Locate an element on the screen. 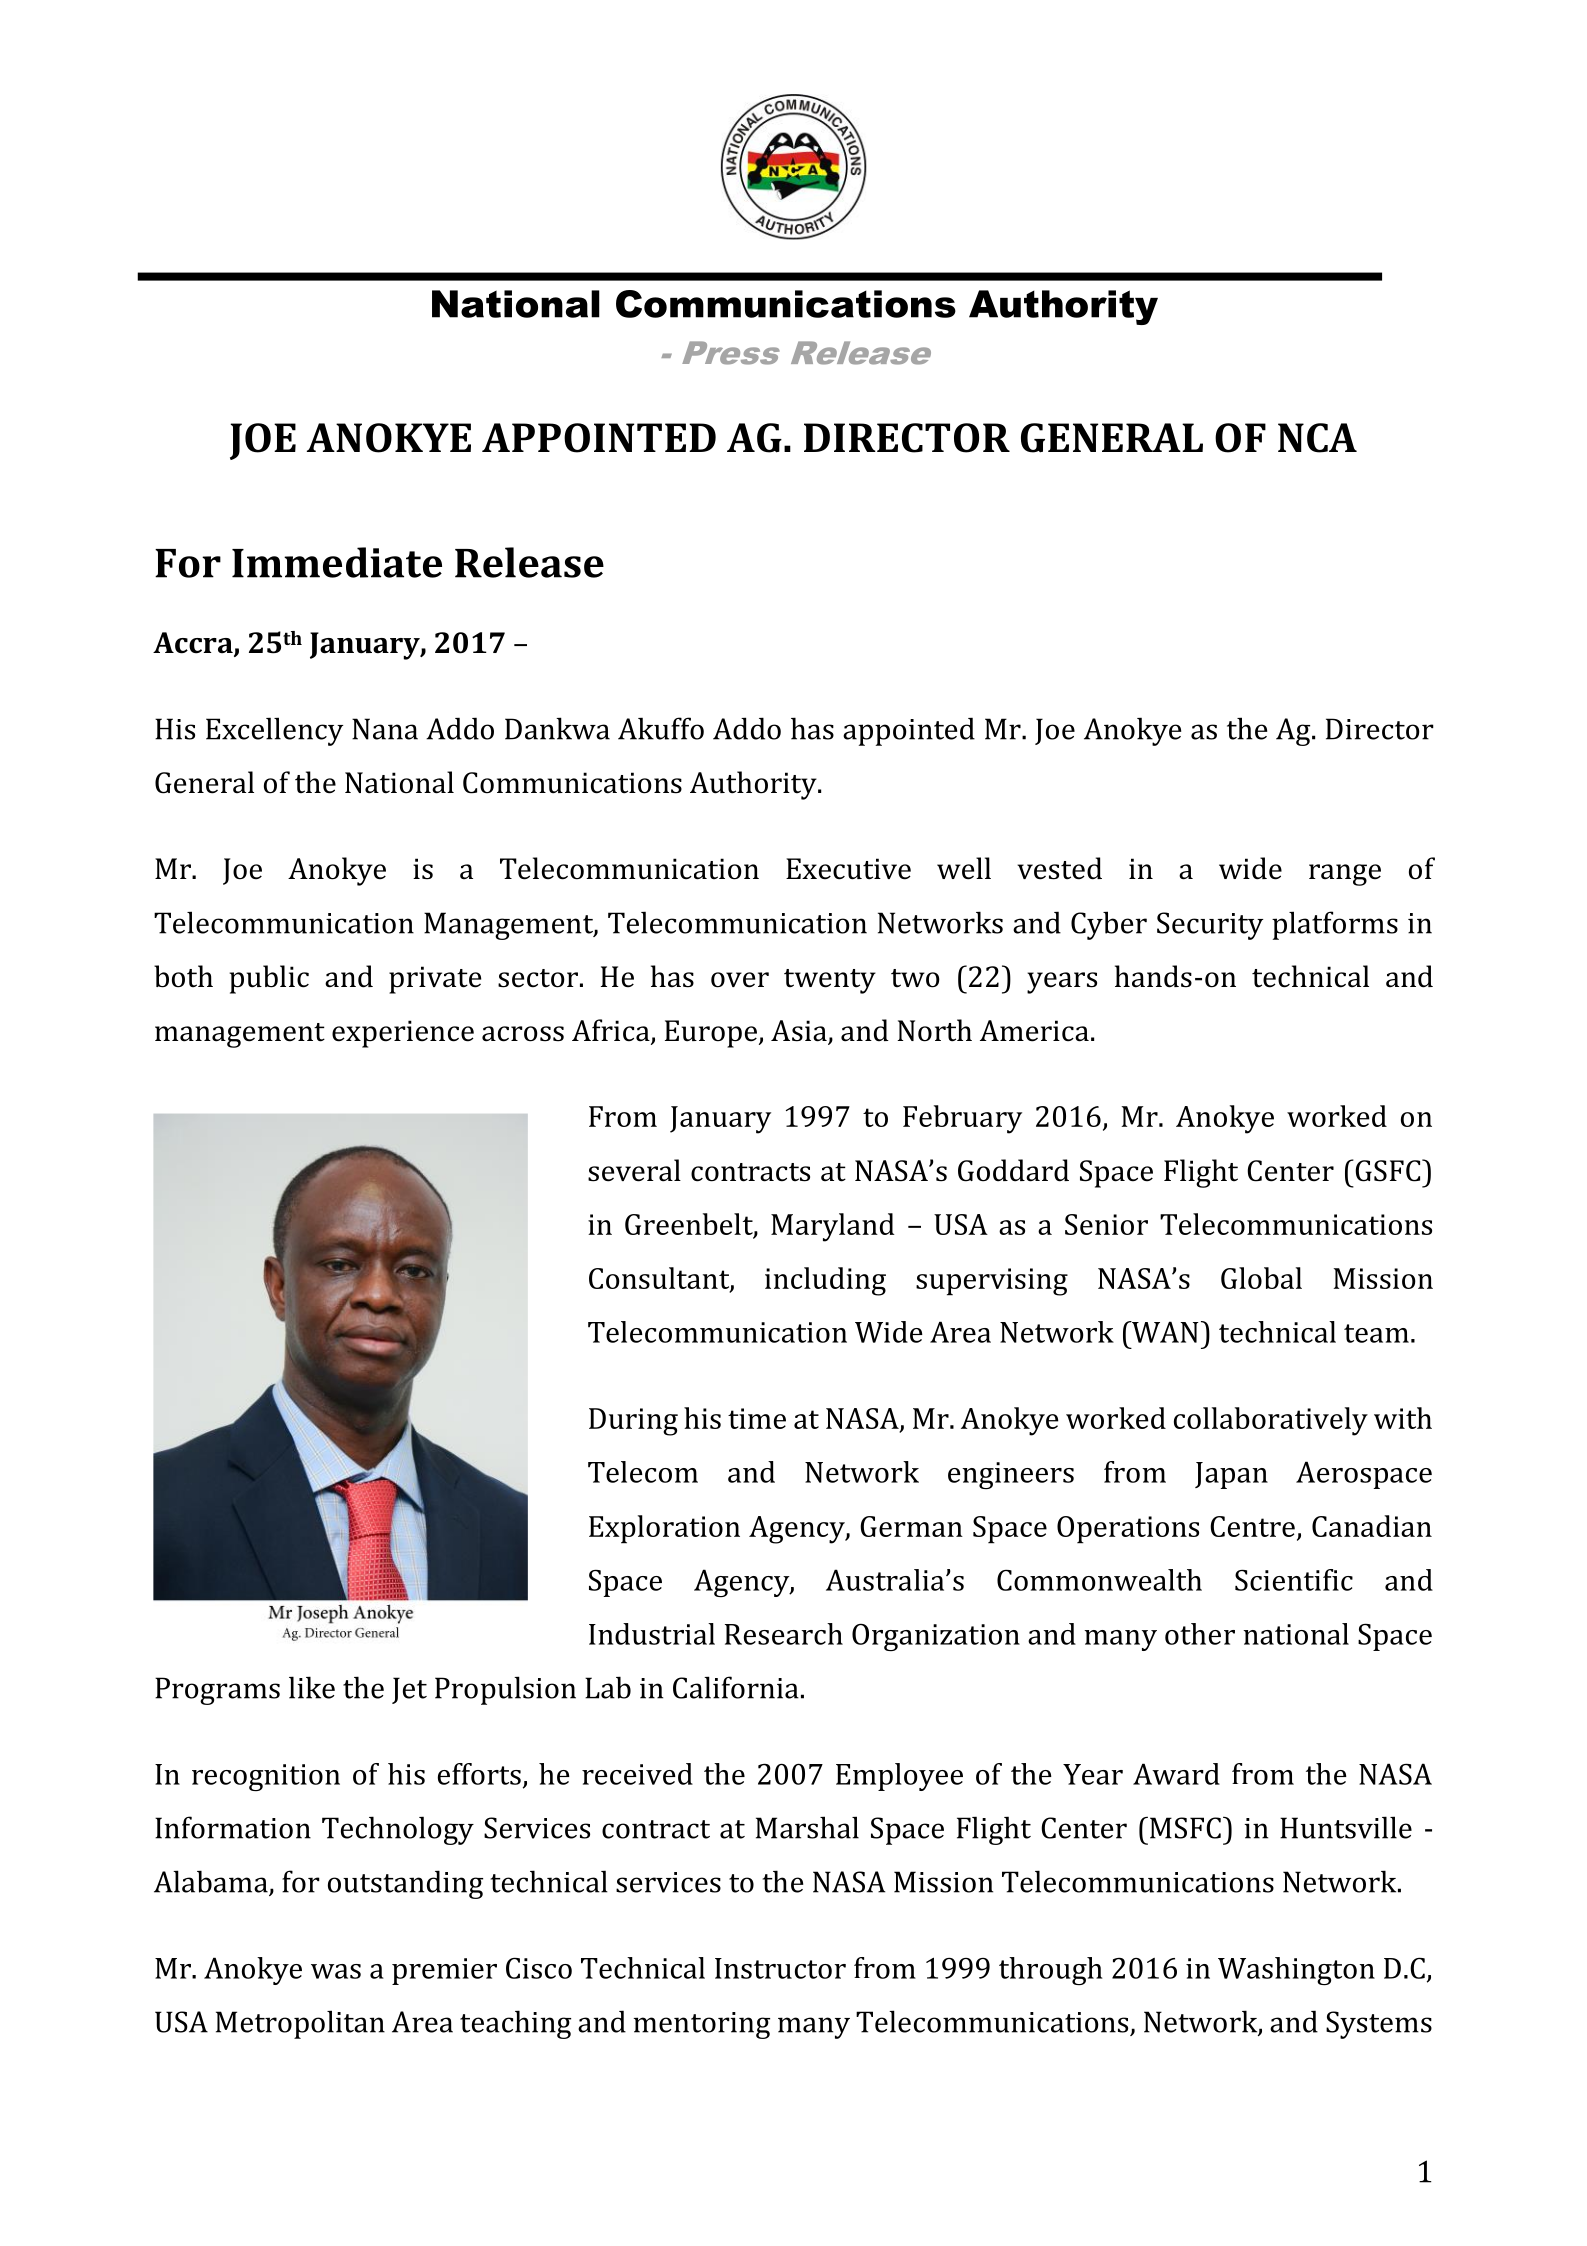 Image resolution: width=1587 pixels, height=2246 pixels. Executive is located at coordinates (848, 869).
